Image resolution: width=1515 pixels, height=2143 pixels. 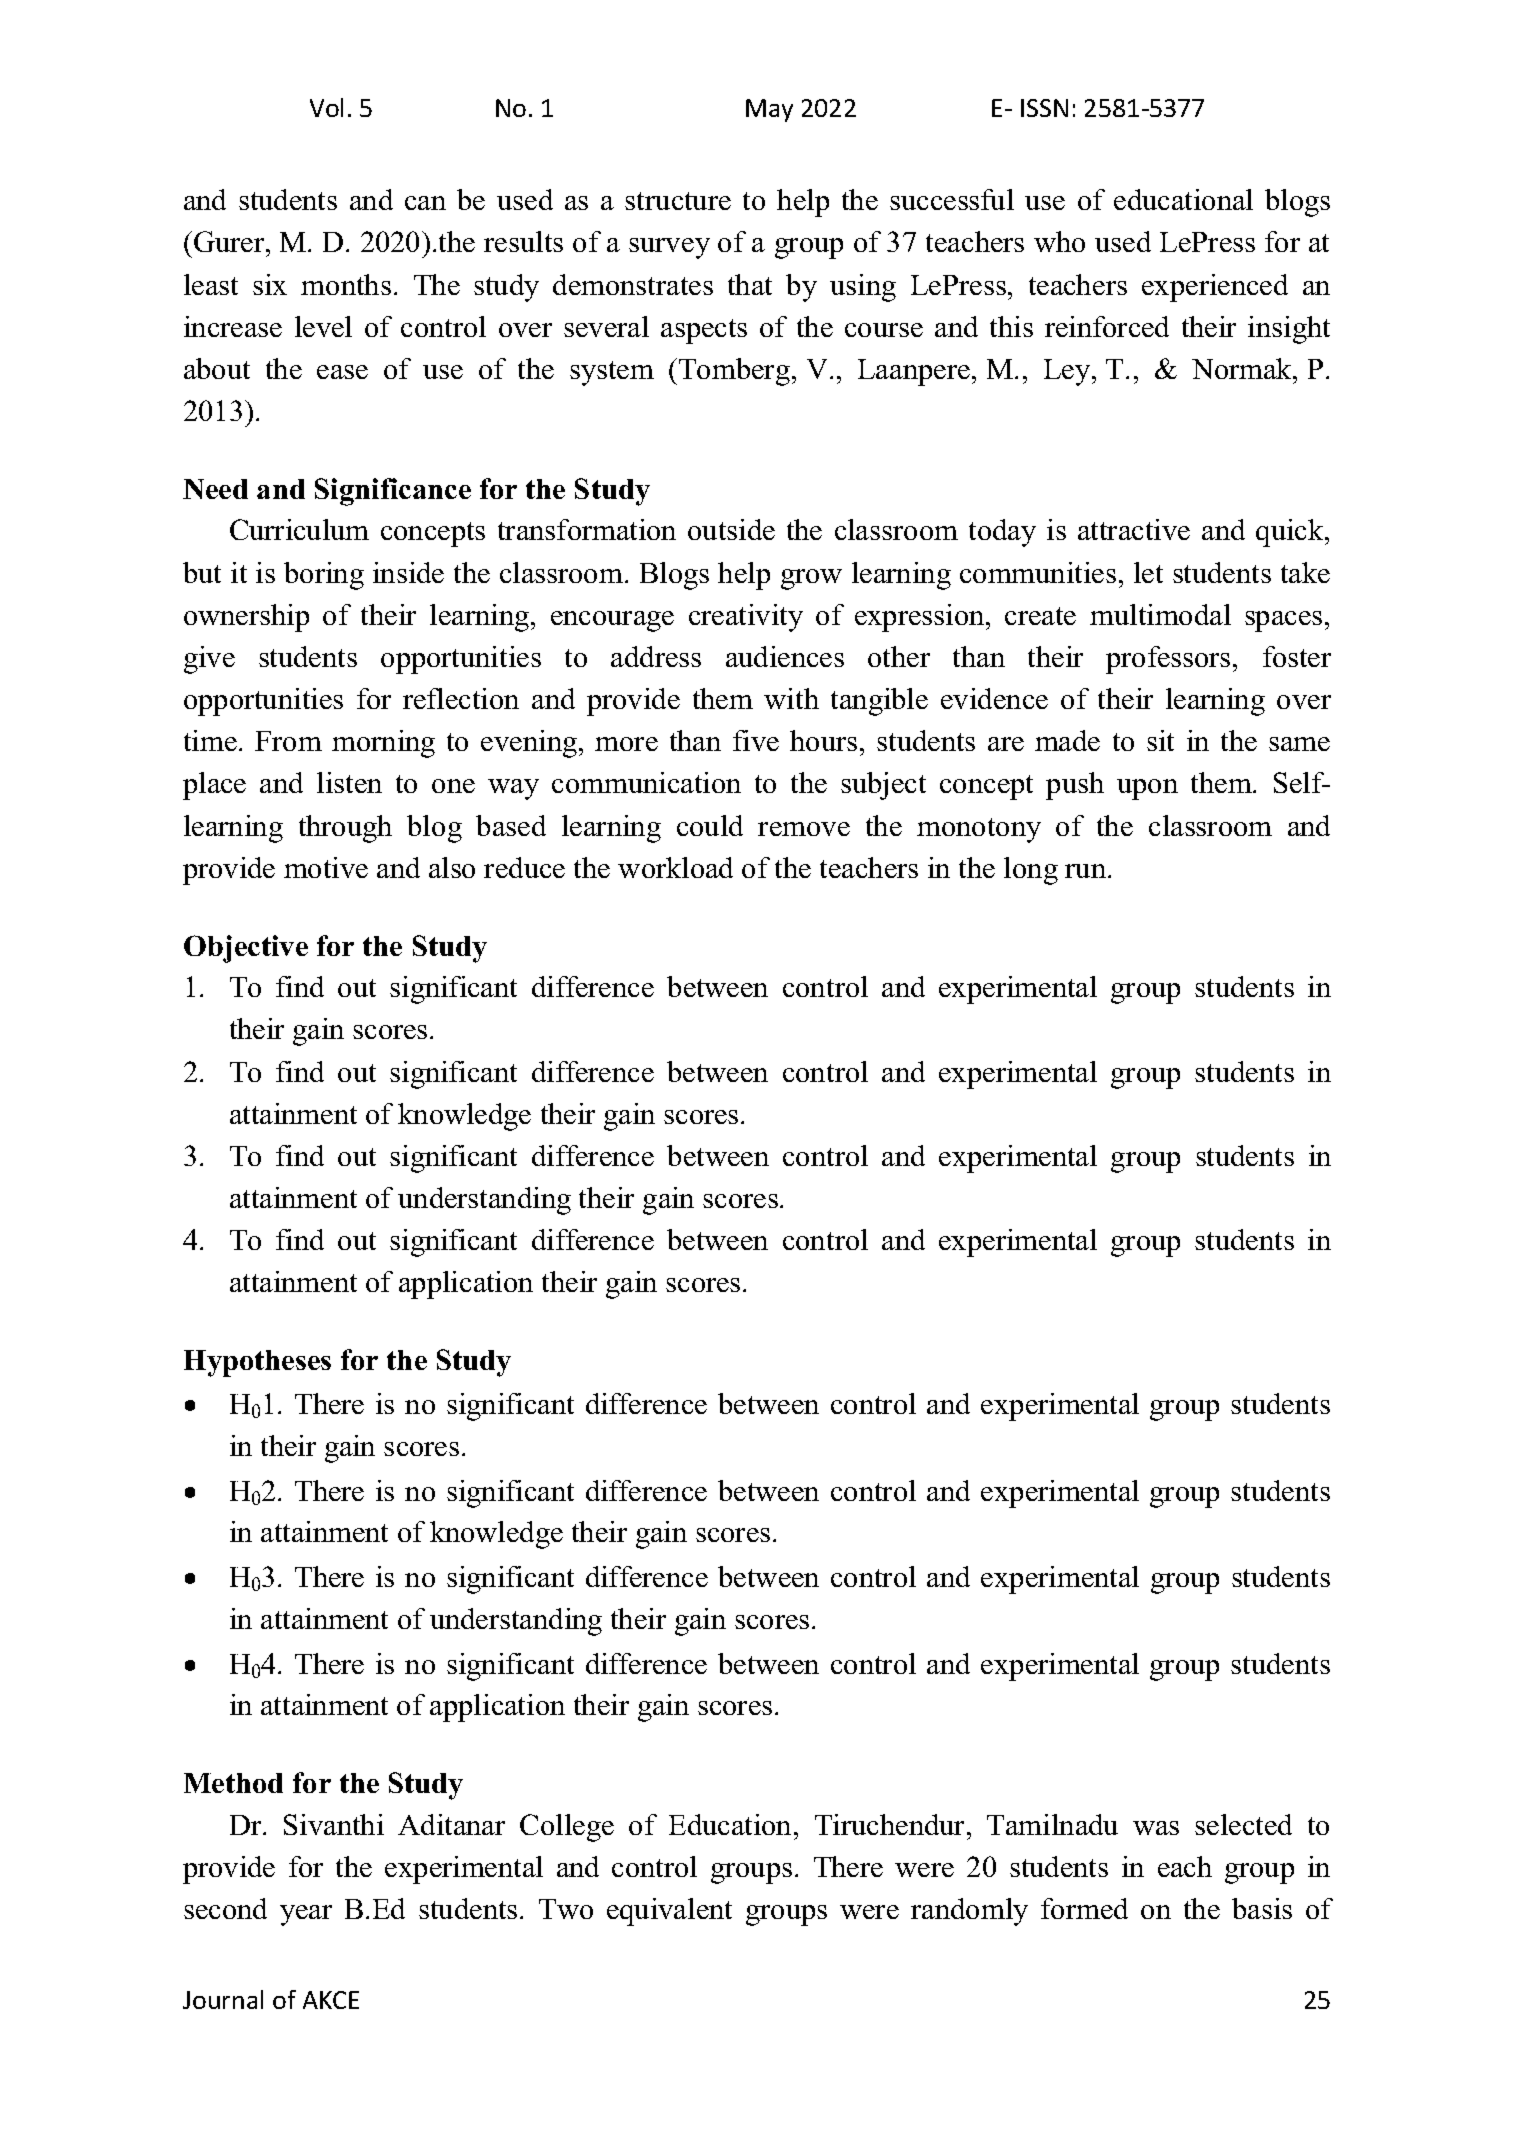 I want to click on equivalent, so click(x=669, y=1912).
